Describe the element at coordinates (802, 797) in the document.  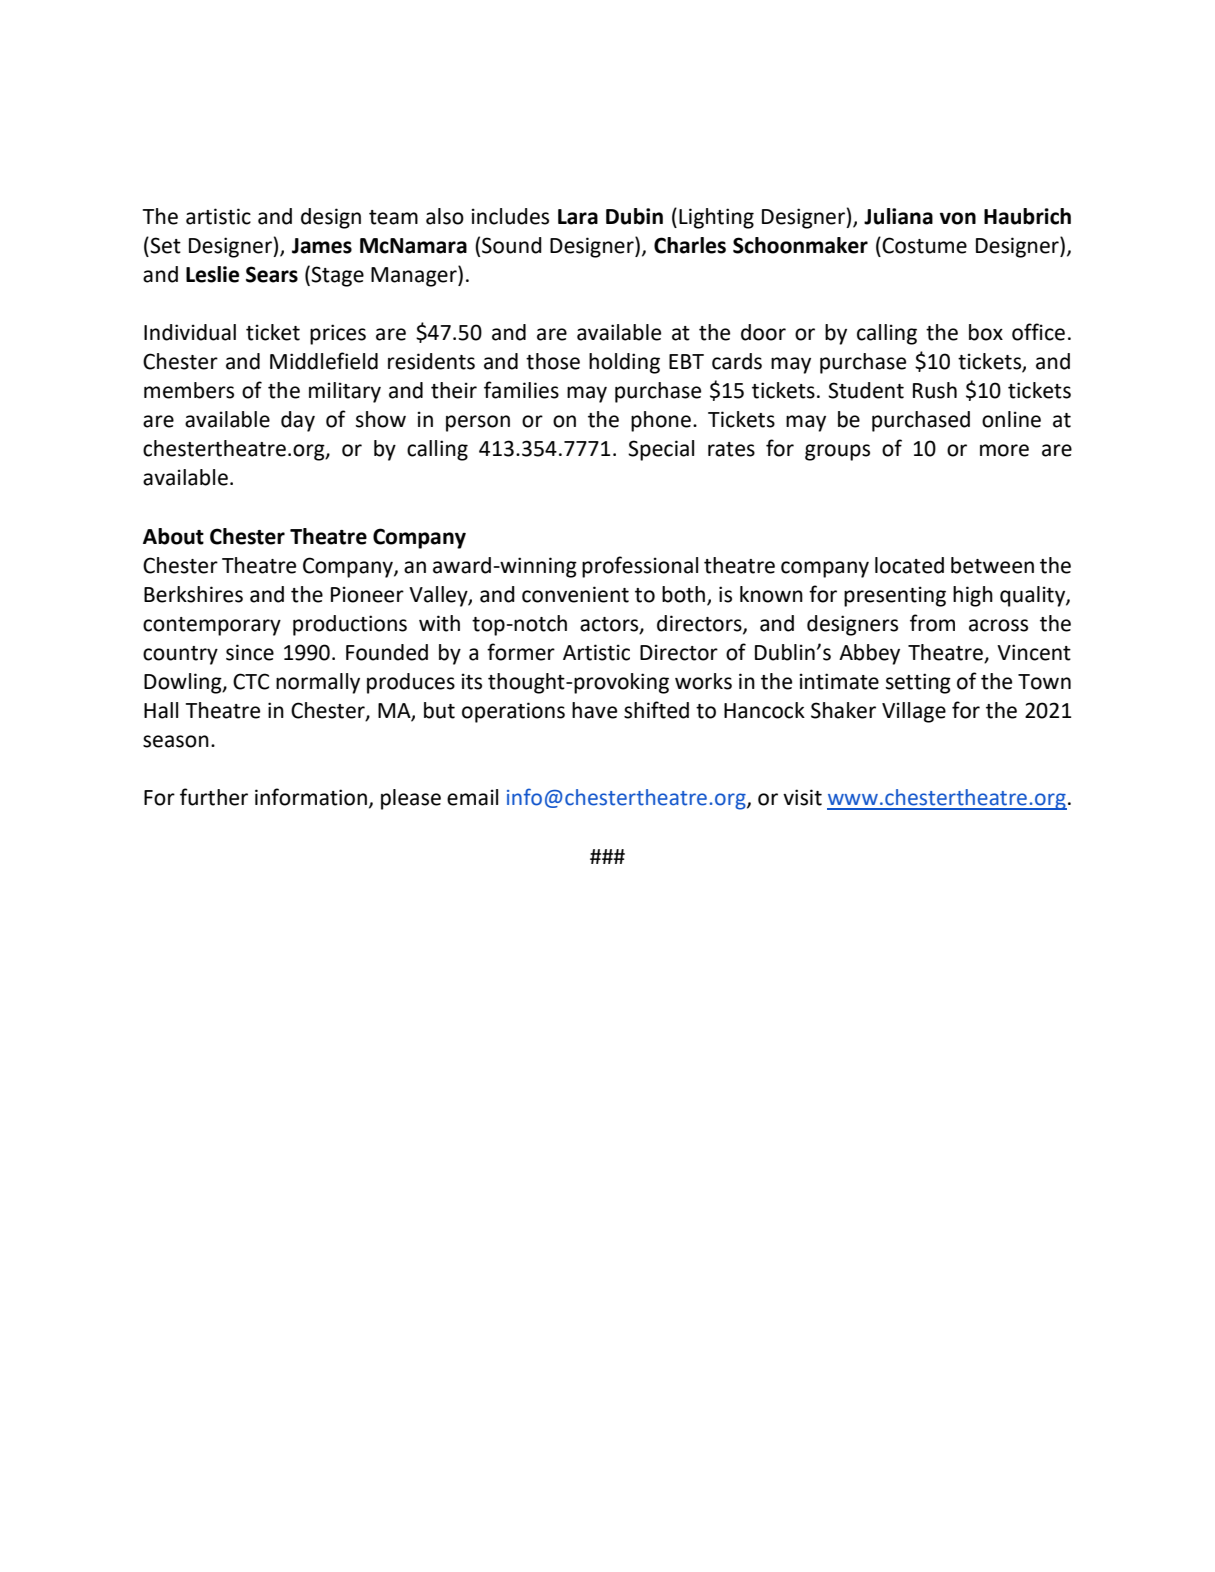
I see `visit` at that location.
